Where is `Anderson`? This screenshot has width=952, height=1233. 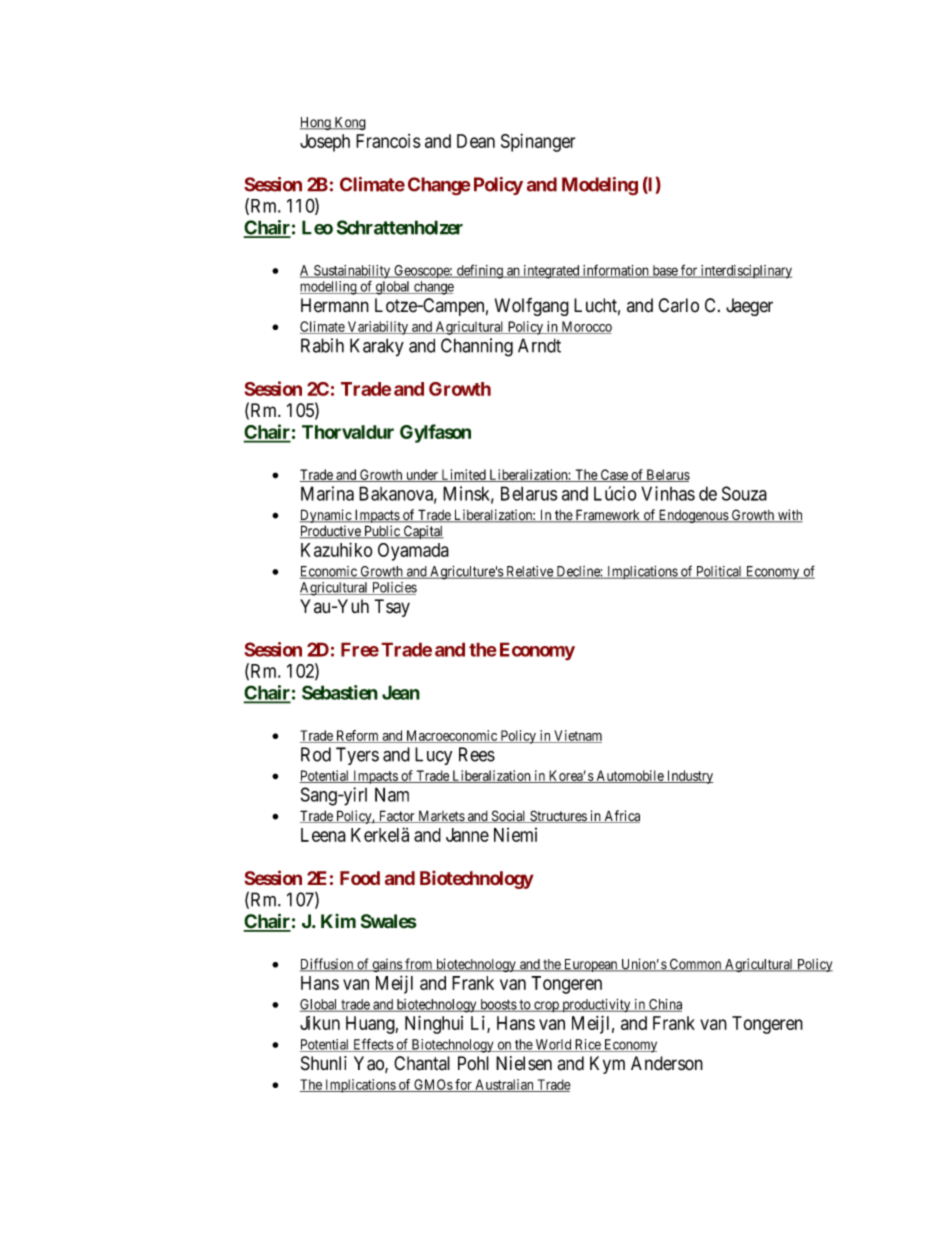 Anderson is located at coordinates (667, 1063).
